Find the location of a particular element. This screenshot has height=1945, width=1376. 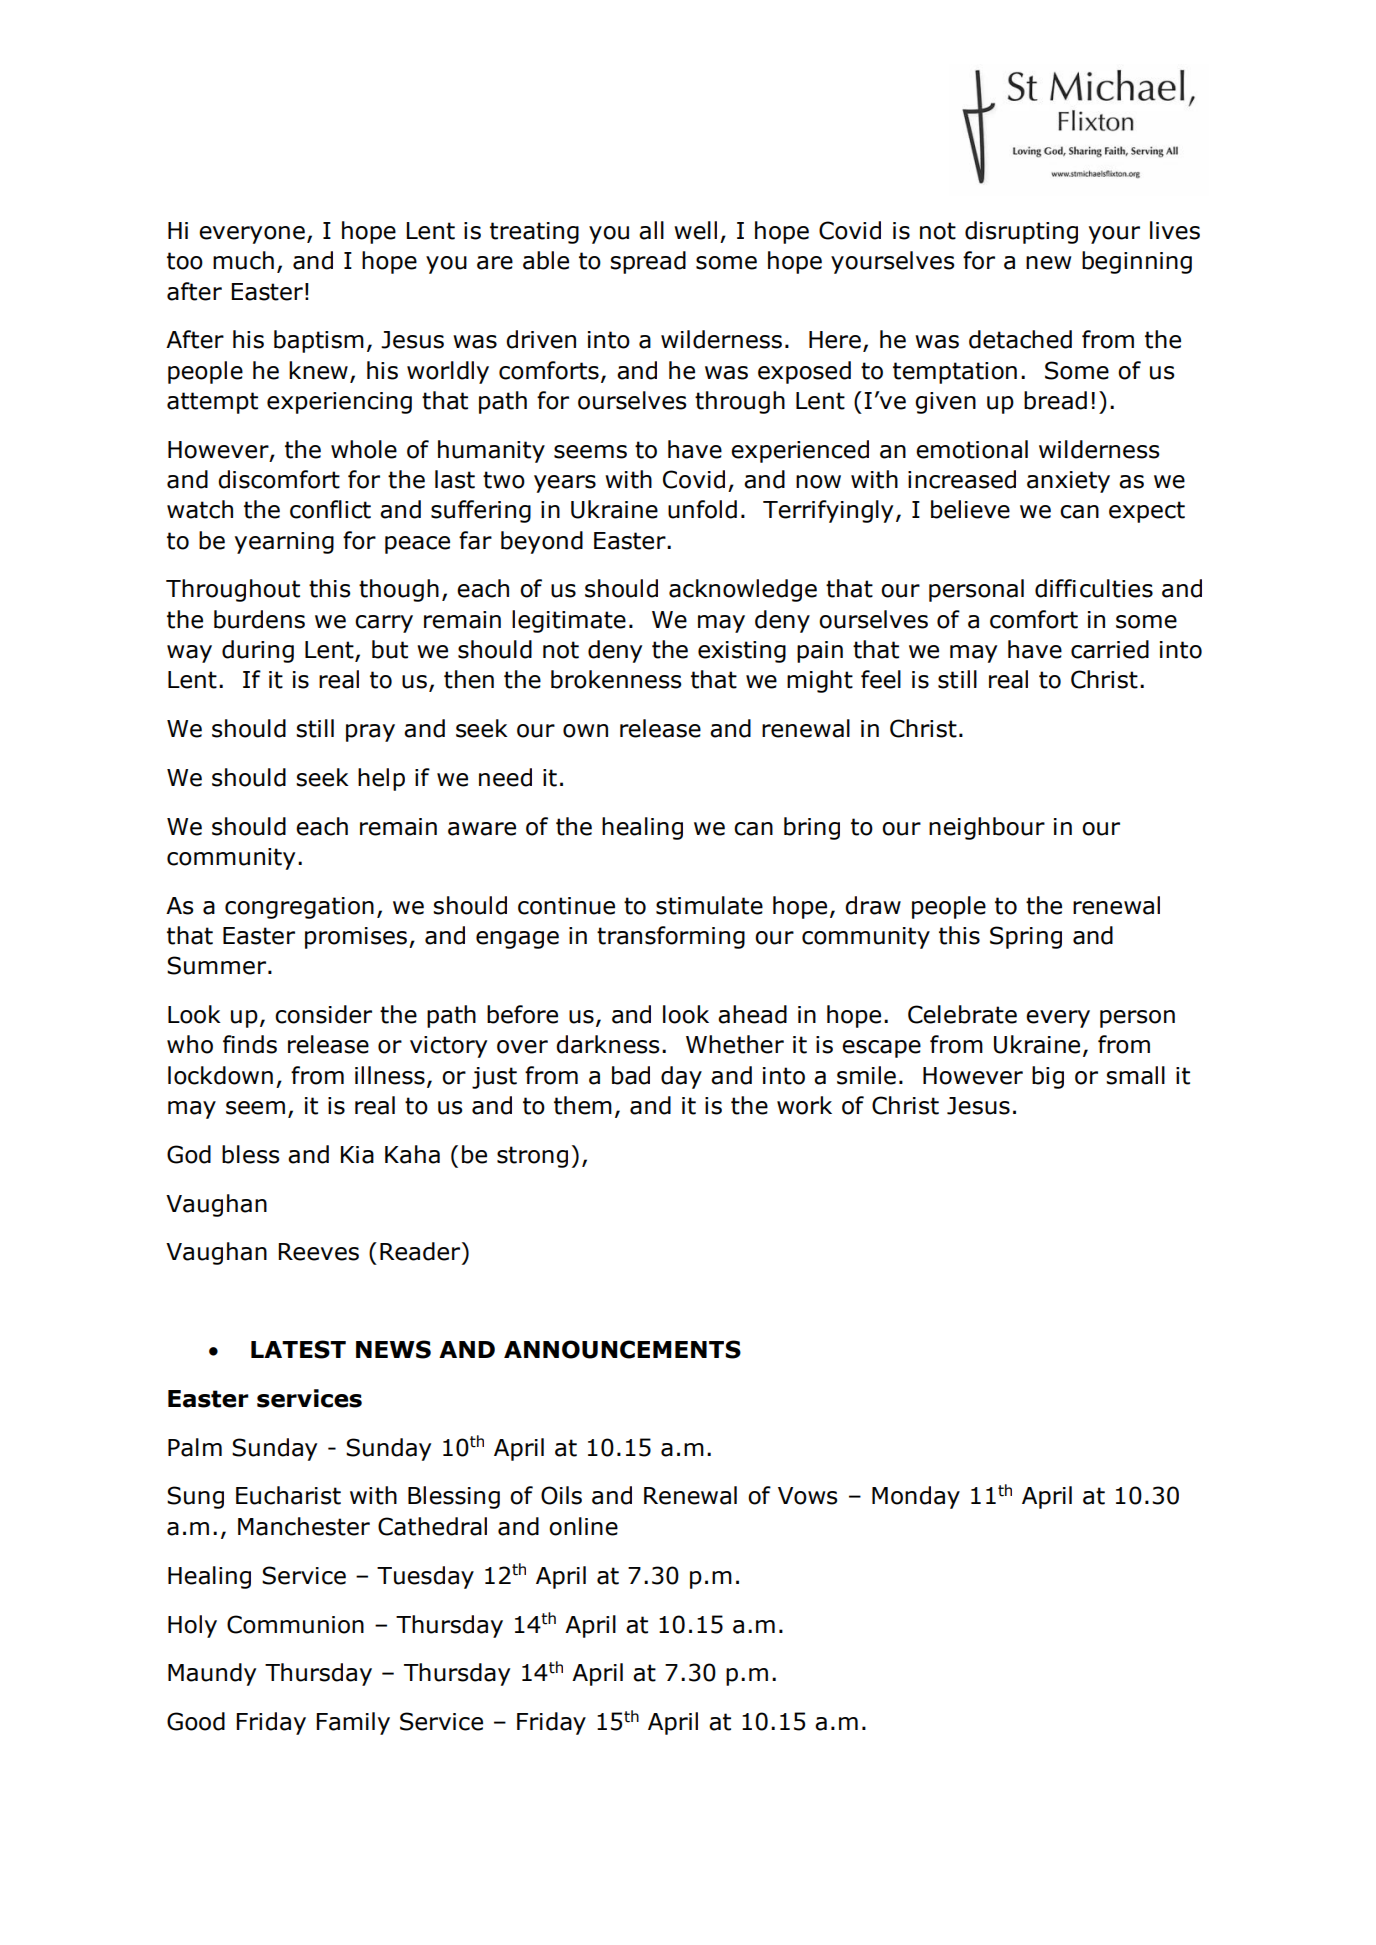

spread is located at coordinates (648, 262).
